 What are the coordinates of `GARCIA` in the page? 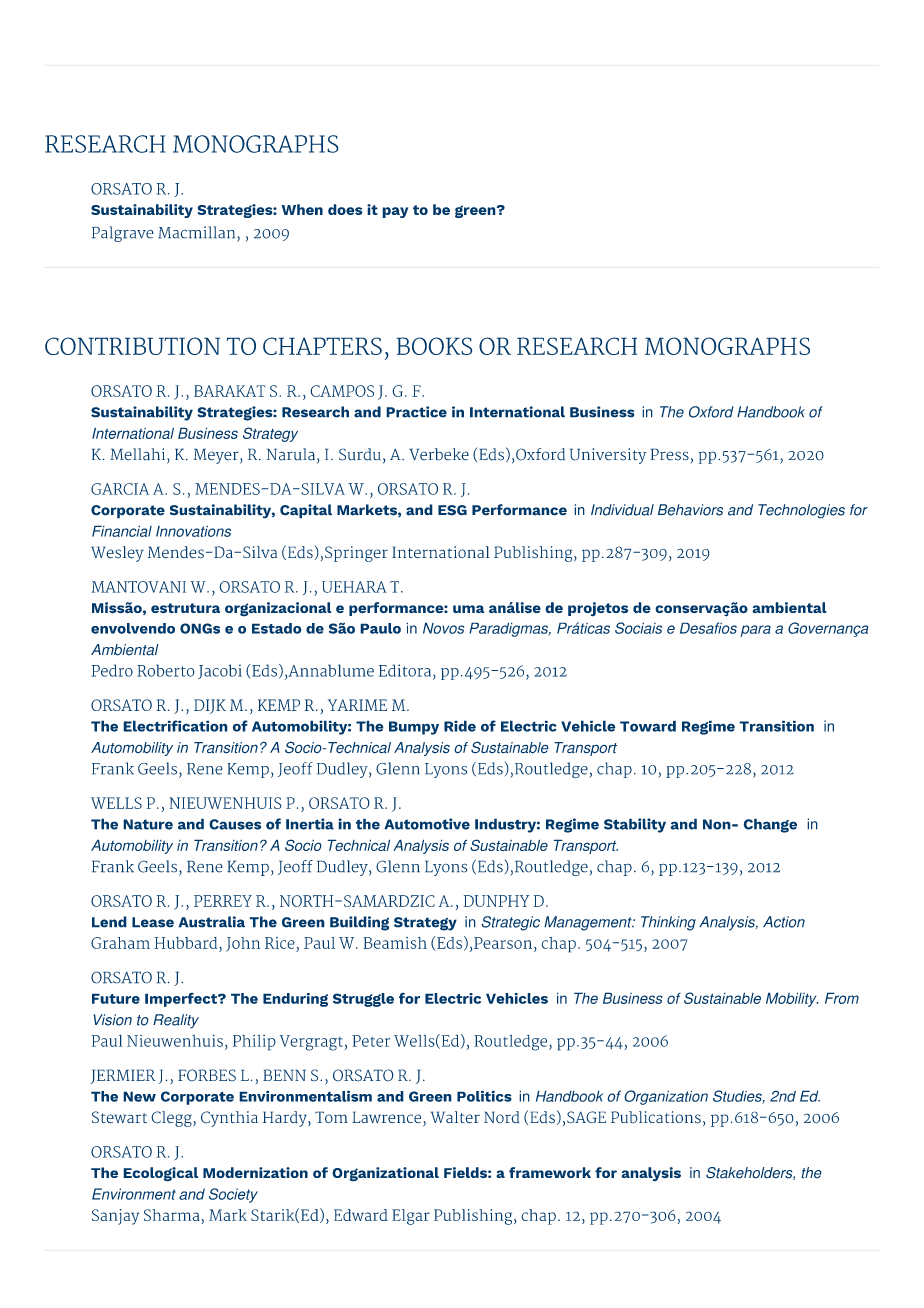 It's located at (120, 489).
